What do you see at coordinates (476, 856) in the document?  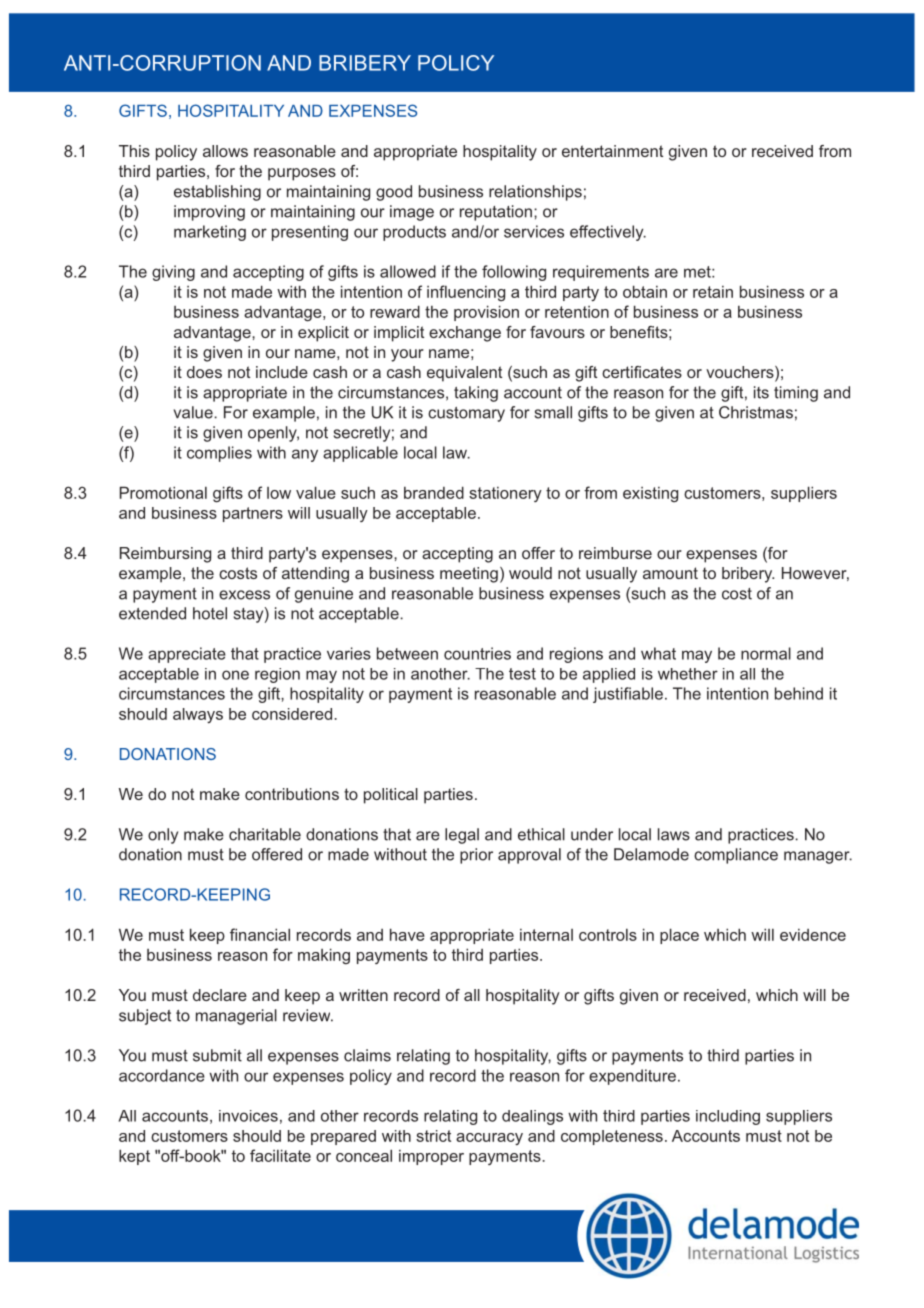 I see `prior` at bounding box center [476, 856].
